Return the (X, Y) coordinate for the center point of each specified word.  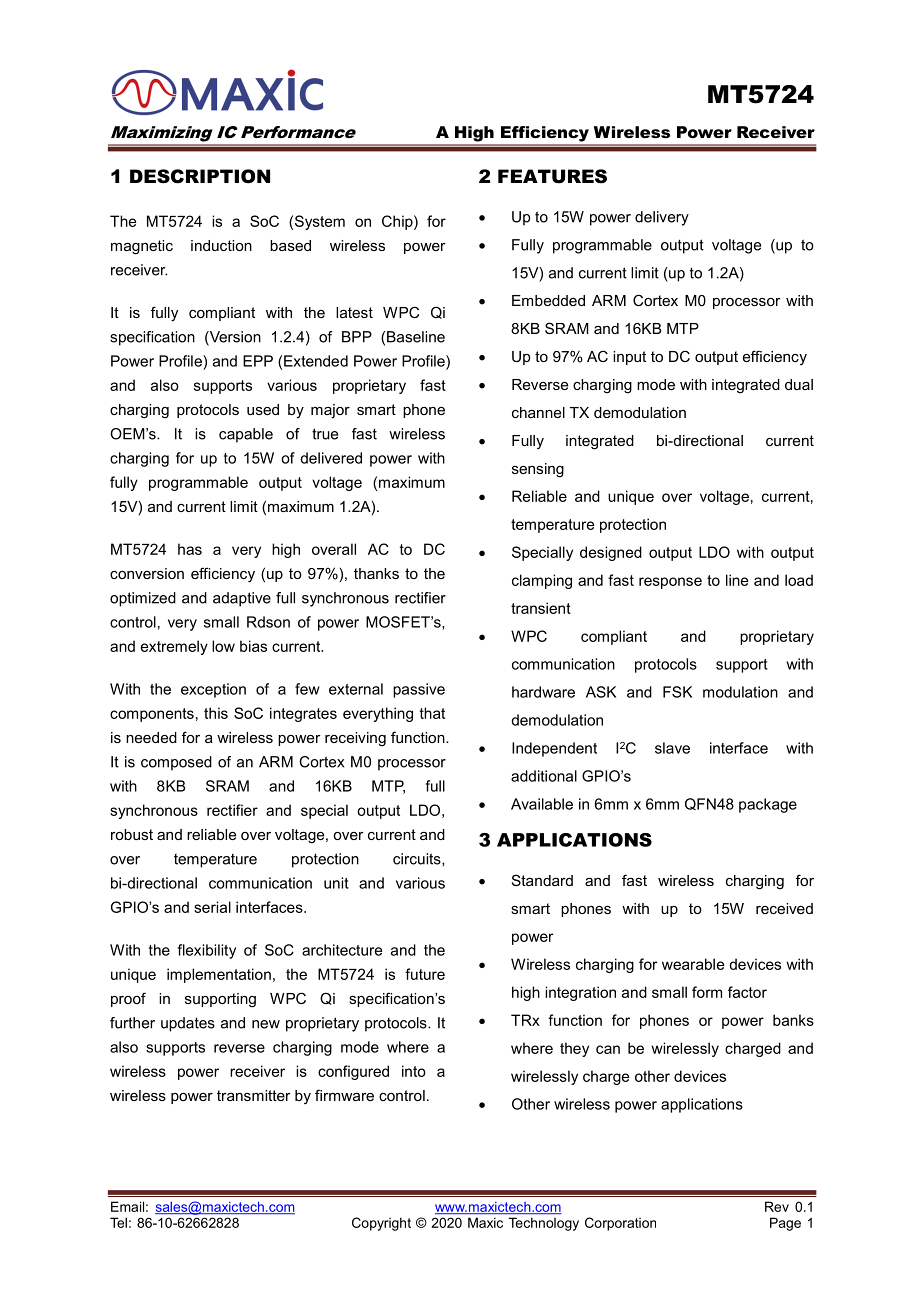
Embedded (548, 300)
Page (785, 1224)
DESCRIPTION (200, 176)
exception (213, 690)
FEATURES (552, 176)
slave (672, 748)
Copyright (381, 1224)
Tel (118, 1222)
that (432, 713)
